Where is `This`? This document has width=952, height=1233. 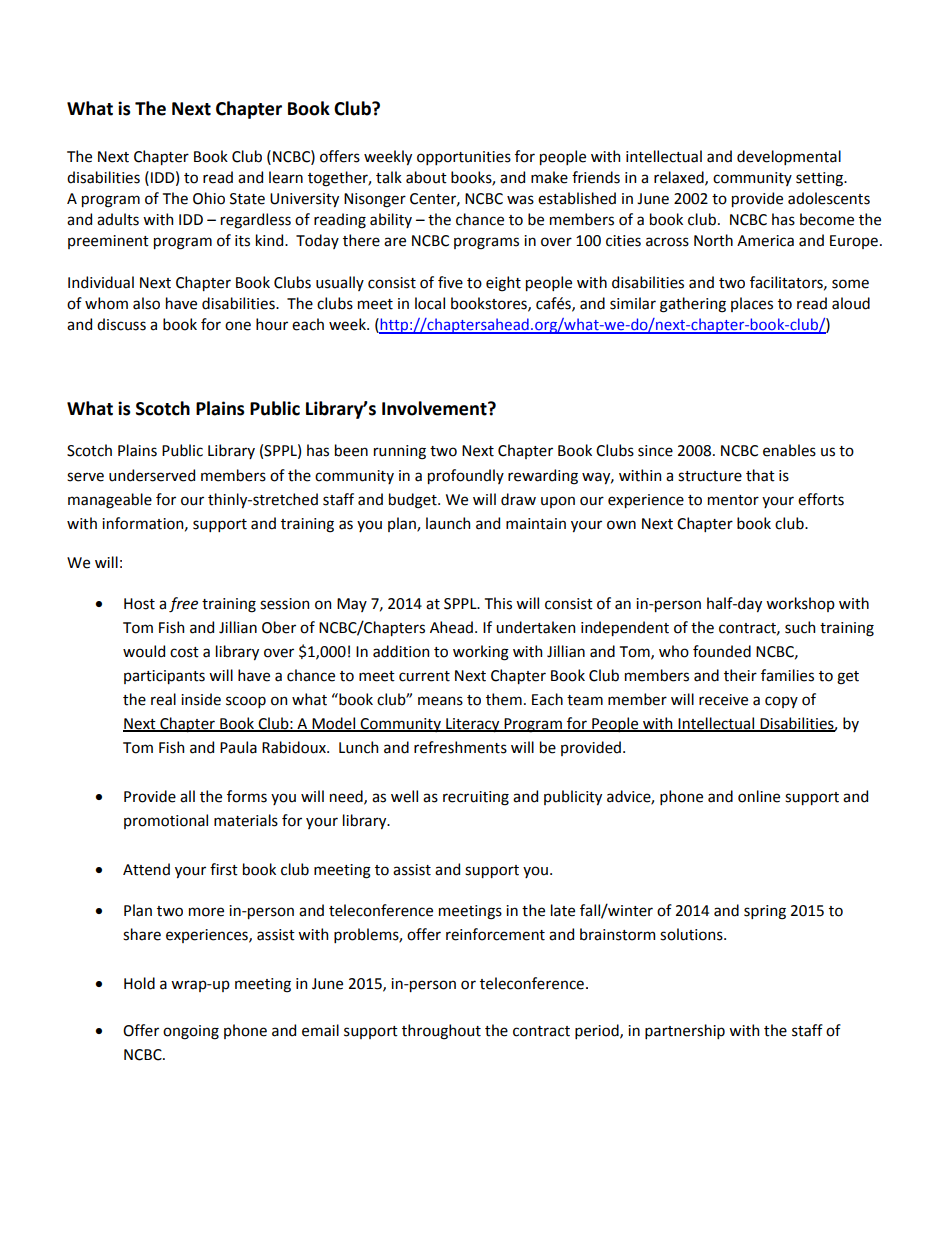
This is located at coordinates (498, 603).
